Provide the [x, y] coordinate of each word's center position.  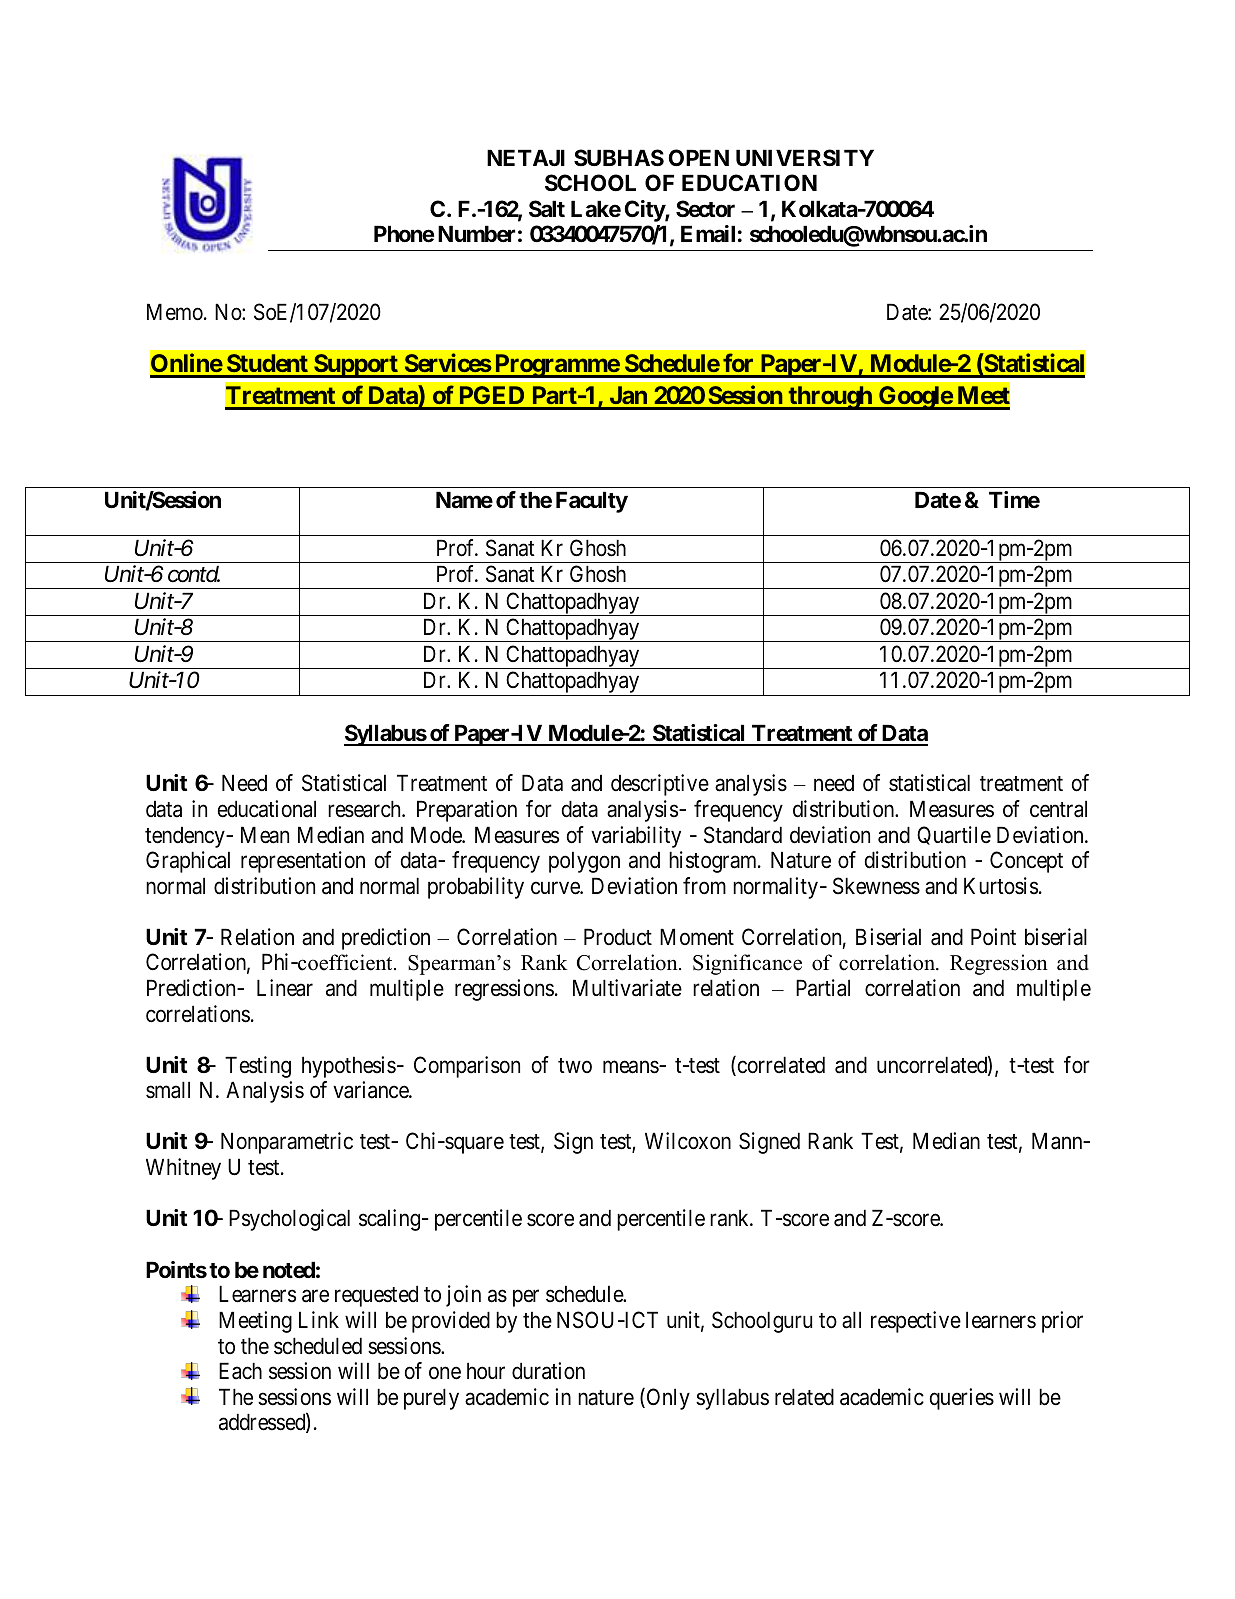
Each [240, 1371]
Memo [176, 312]
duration [548, 1371]
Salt [547, 209]
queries [962, 1399]
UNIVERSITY [805, 158]
